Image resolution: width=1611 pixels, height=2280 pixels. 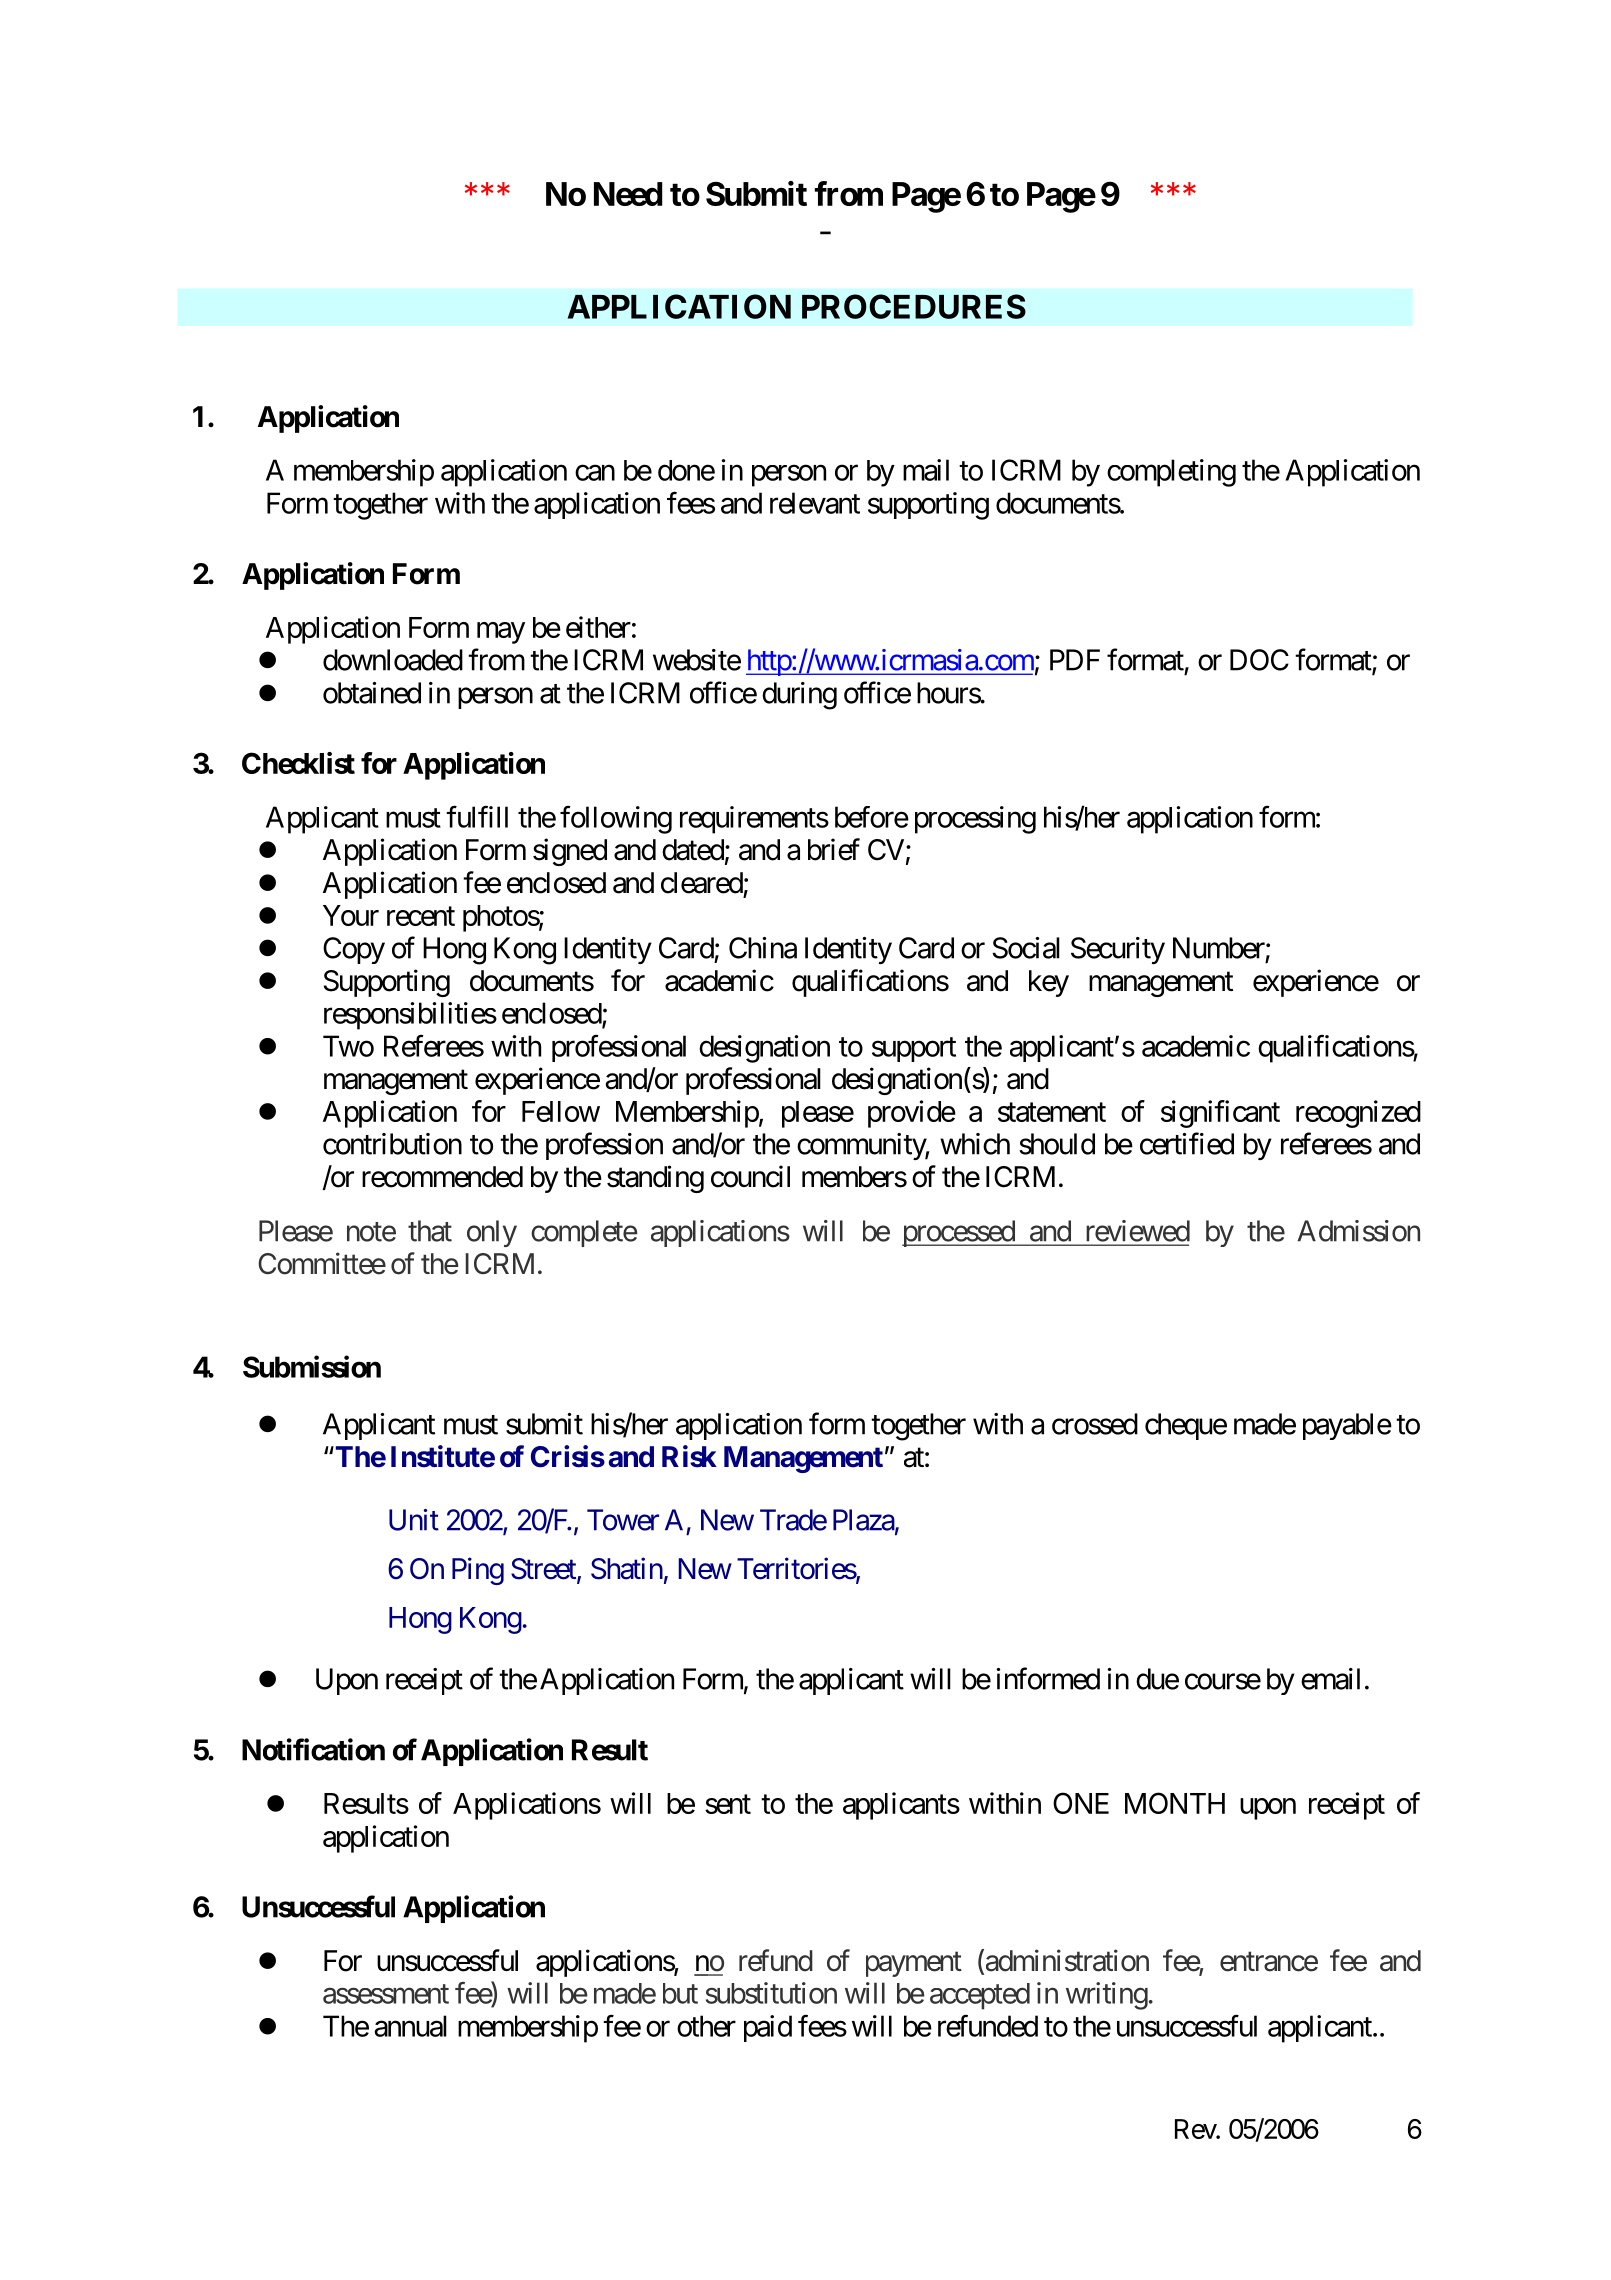 What do you see at coordinates (501, 633) in the image?
I see `may` at bounding box center [501, 633].
